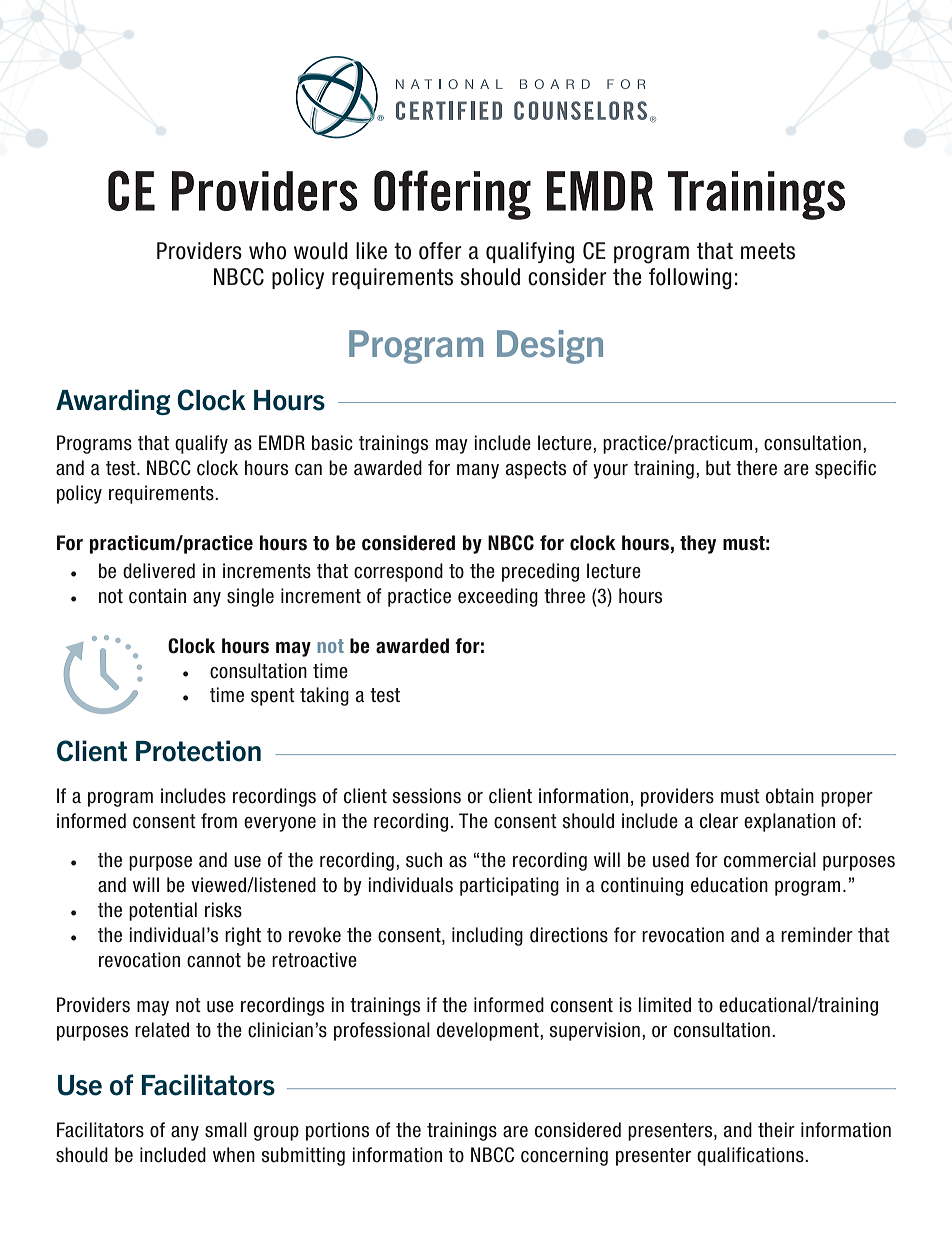  Describe the element at coordinates (226, 1130) in the screenshot. I see `small` at that location.
